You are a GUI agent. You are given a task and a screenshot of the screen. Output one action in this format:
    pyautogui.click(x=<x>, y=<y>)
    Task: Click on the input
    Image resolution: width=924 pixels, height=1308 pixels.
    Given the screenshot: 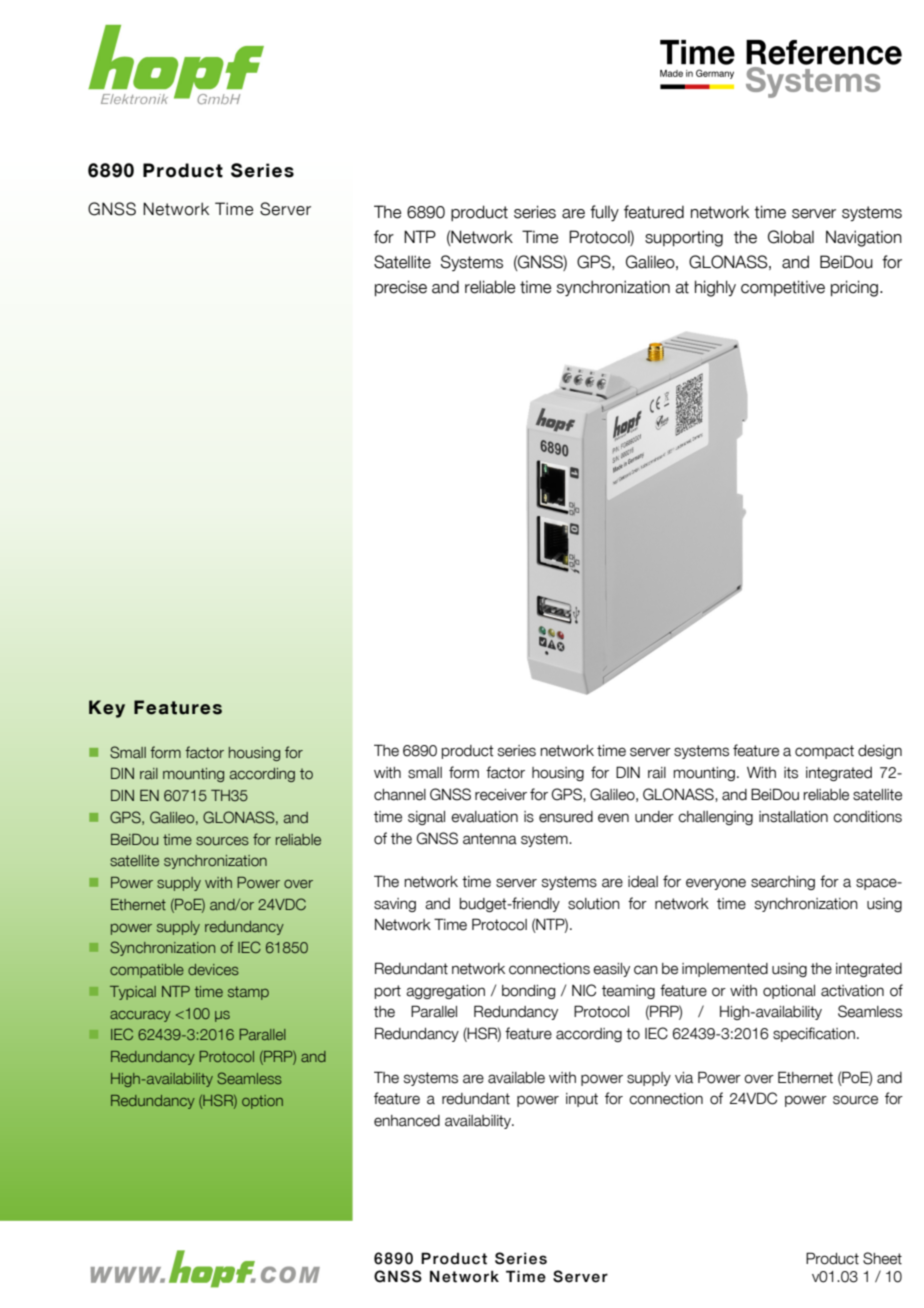 What is the action you would take?
    pyautogui.click(x=582, y=1100)
